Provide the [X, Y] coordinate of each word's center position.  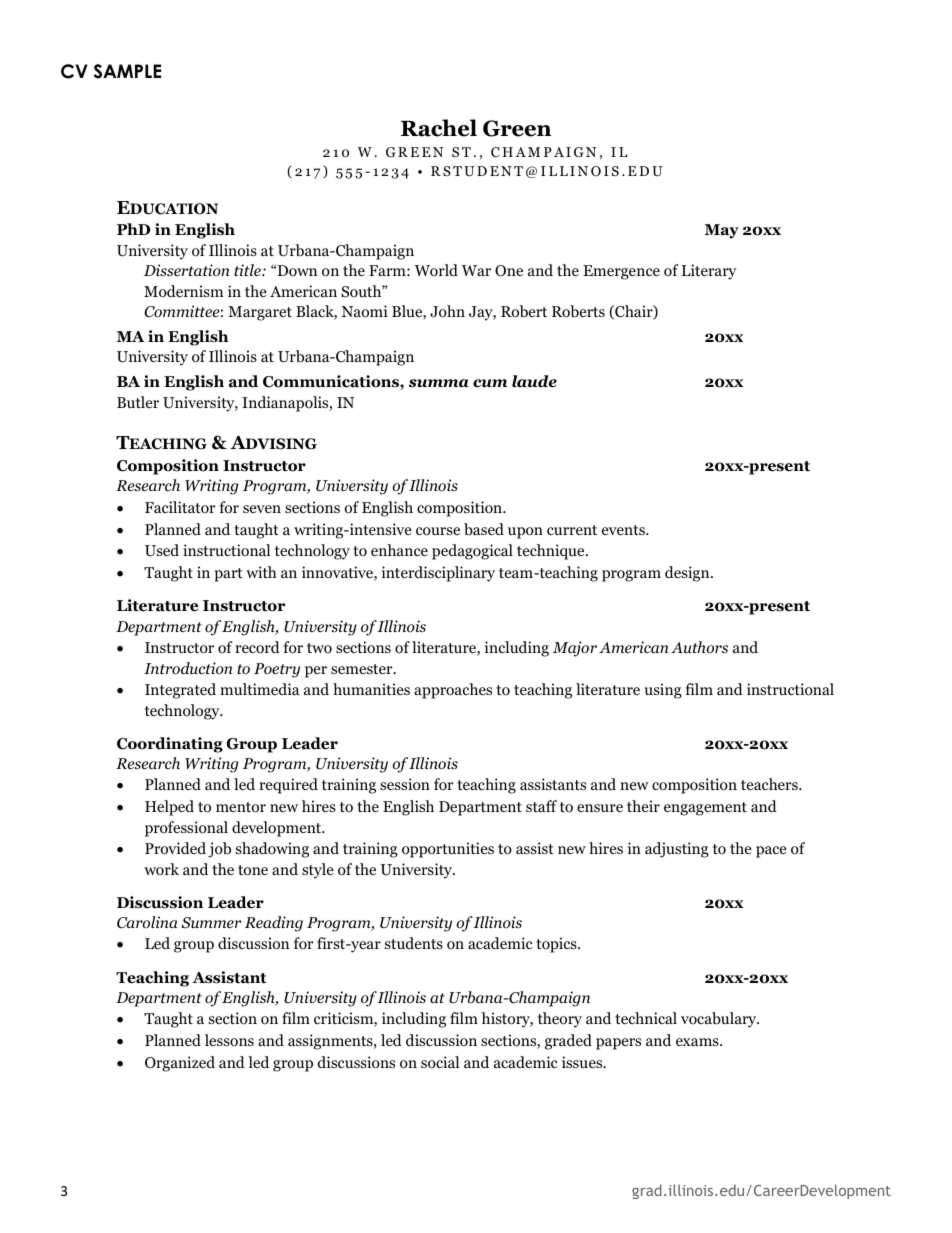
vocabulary [720, 1020]
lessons [229, 1040]
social [440, 1062]
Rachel [439, 128]
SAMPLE [127, 71]
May [722, 231]
